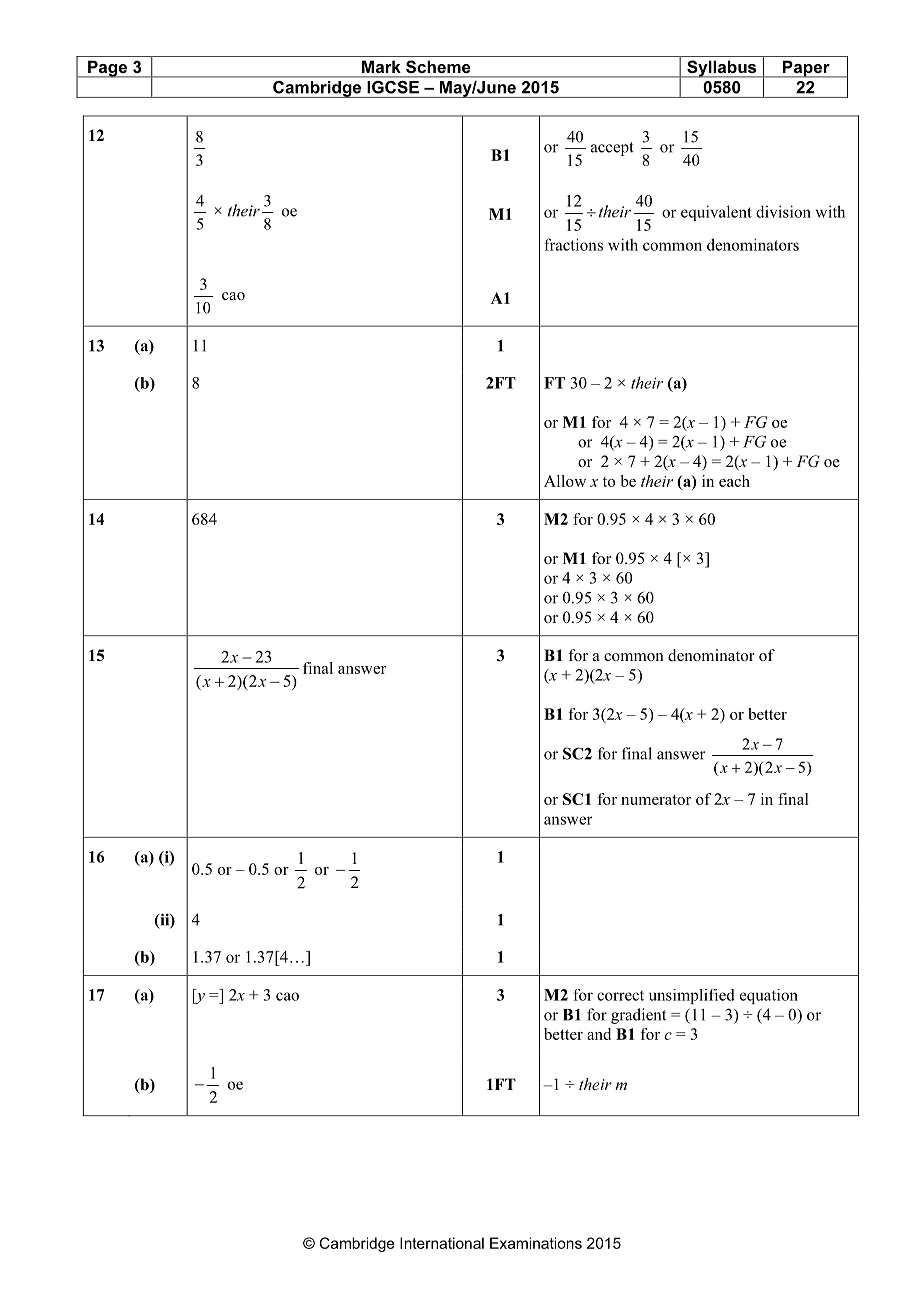 Image resolution: width=924 pixels, height=1308 pixels. Describe the element at coordinates (108, 69) in the image. I see `Page` at that location.
